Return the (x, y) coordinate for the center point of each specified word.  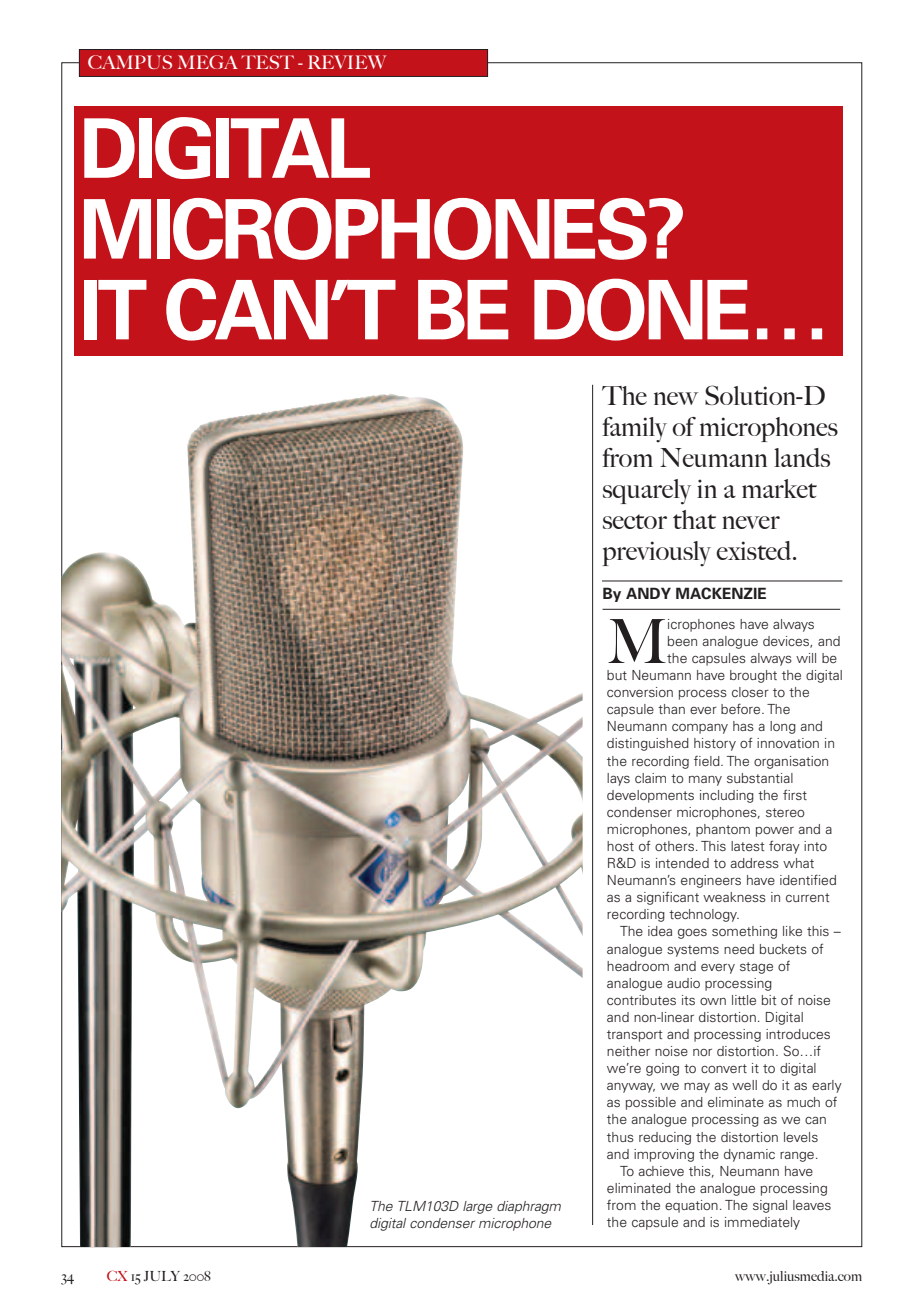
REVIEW (347, 62)
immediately (762, 1223)
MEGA (208, 62)
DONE (641, 309)
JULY (161, 1276)
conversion (640, 692)
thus (620, 1137)
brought (753, 676)
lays (618, 779)
